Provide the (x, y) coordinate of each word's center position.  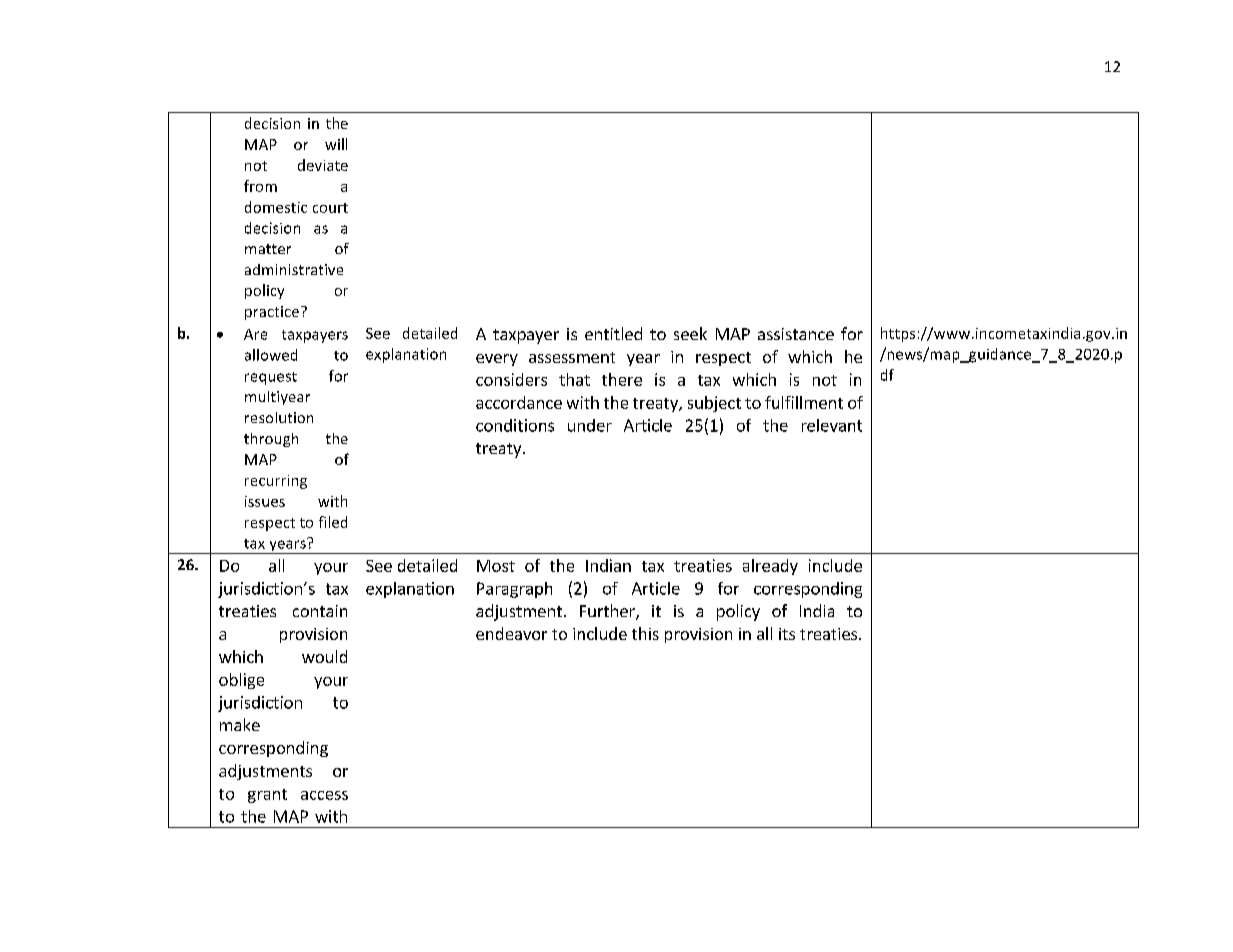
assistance (796, 334)
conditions (515, 425)
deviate (323, 165)
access (324, 795)
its (787, 634)
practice (272, 313)
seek (690, 333)
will (336, 144)
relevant (832, 425)
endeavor (511, 633)
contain (320, 611)
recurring (276, 482)
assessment (572, 357)
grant (267, 796)
